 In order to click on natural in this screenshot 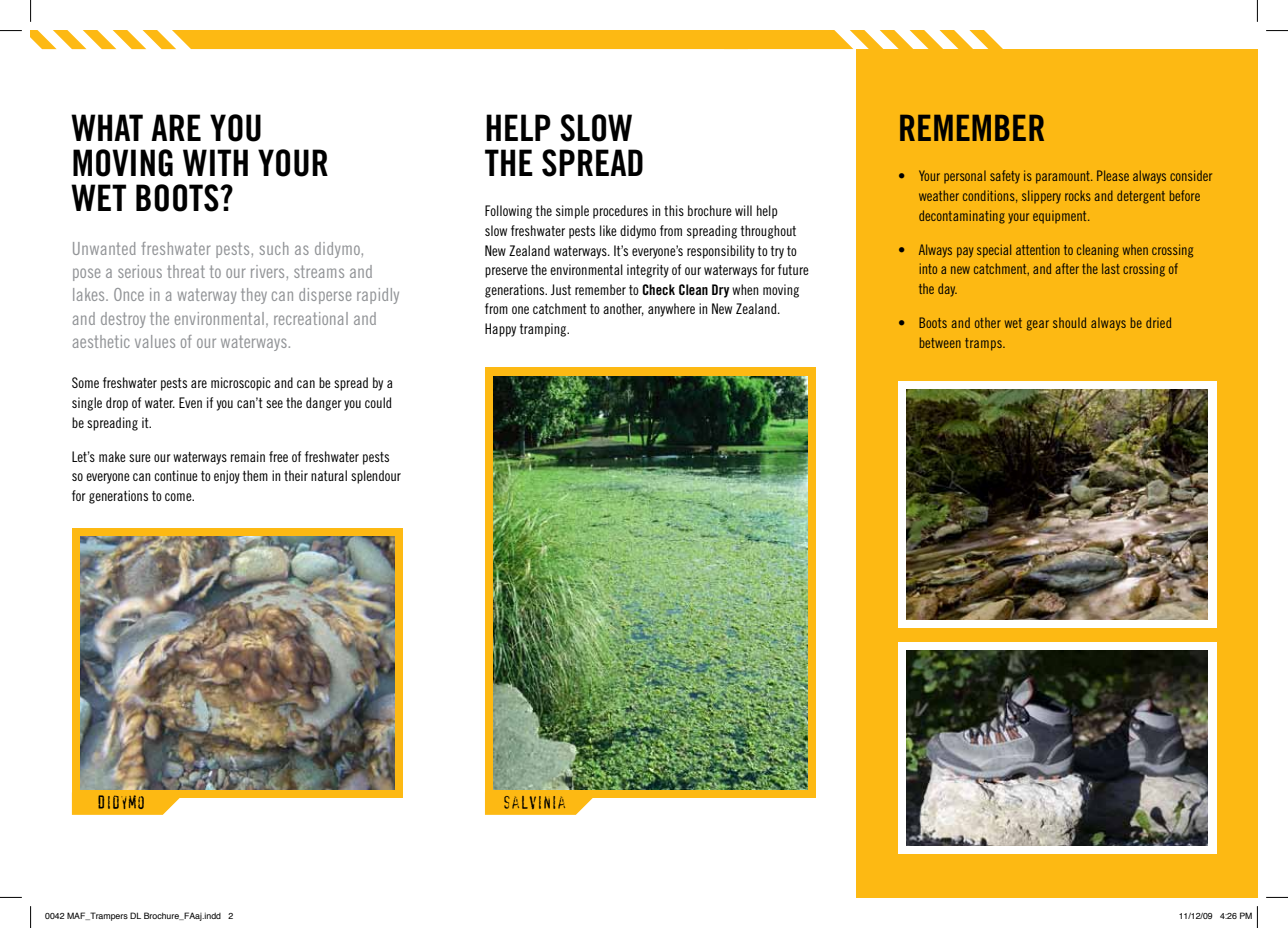, I will do `click(329, 475)`.
